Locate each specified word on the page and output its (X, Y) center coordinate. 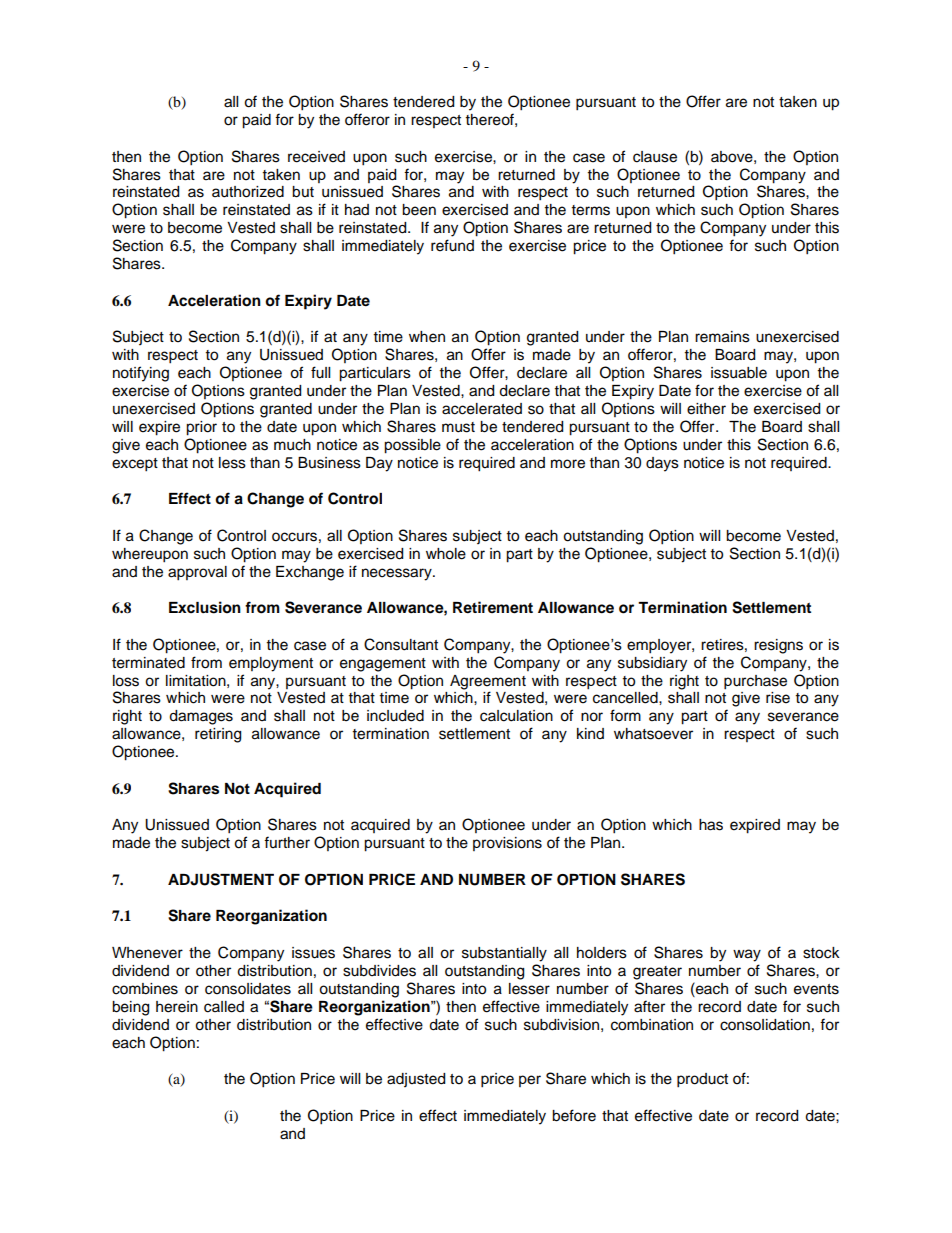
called (224, 1007)
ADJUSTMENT (221, 879)
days (662, 464)
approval (197, 573)
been (419, 210)
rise (778, 698)
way (747, 955)
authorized (248, 192)
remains (722, 337)
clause (655, 157)
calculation (516, 716)
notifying (141, 374)
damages (201, 717)
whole (446, 554)
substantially (504, 954)
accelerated (482, 409)
